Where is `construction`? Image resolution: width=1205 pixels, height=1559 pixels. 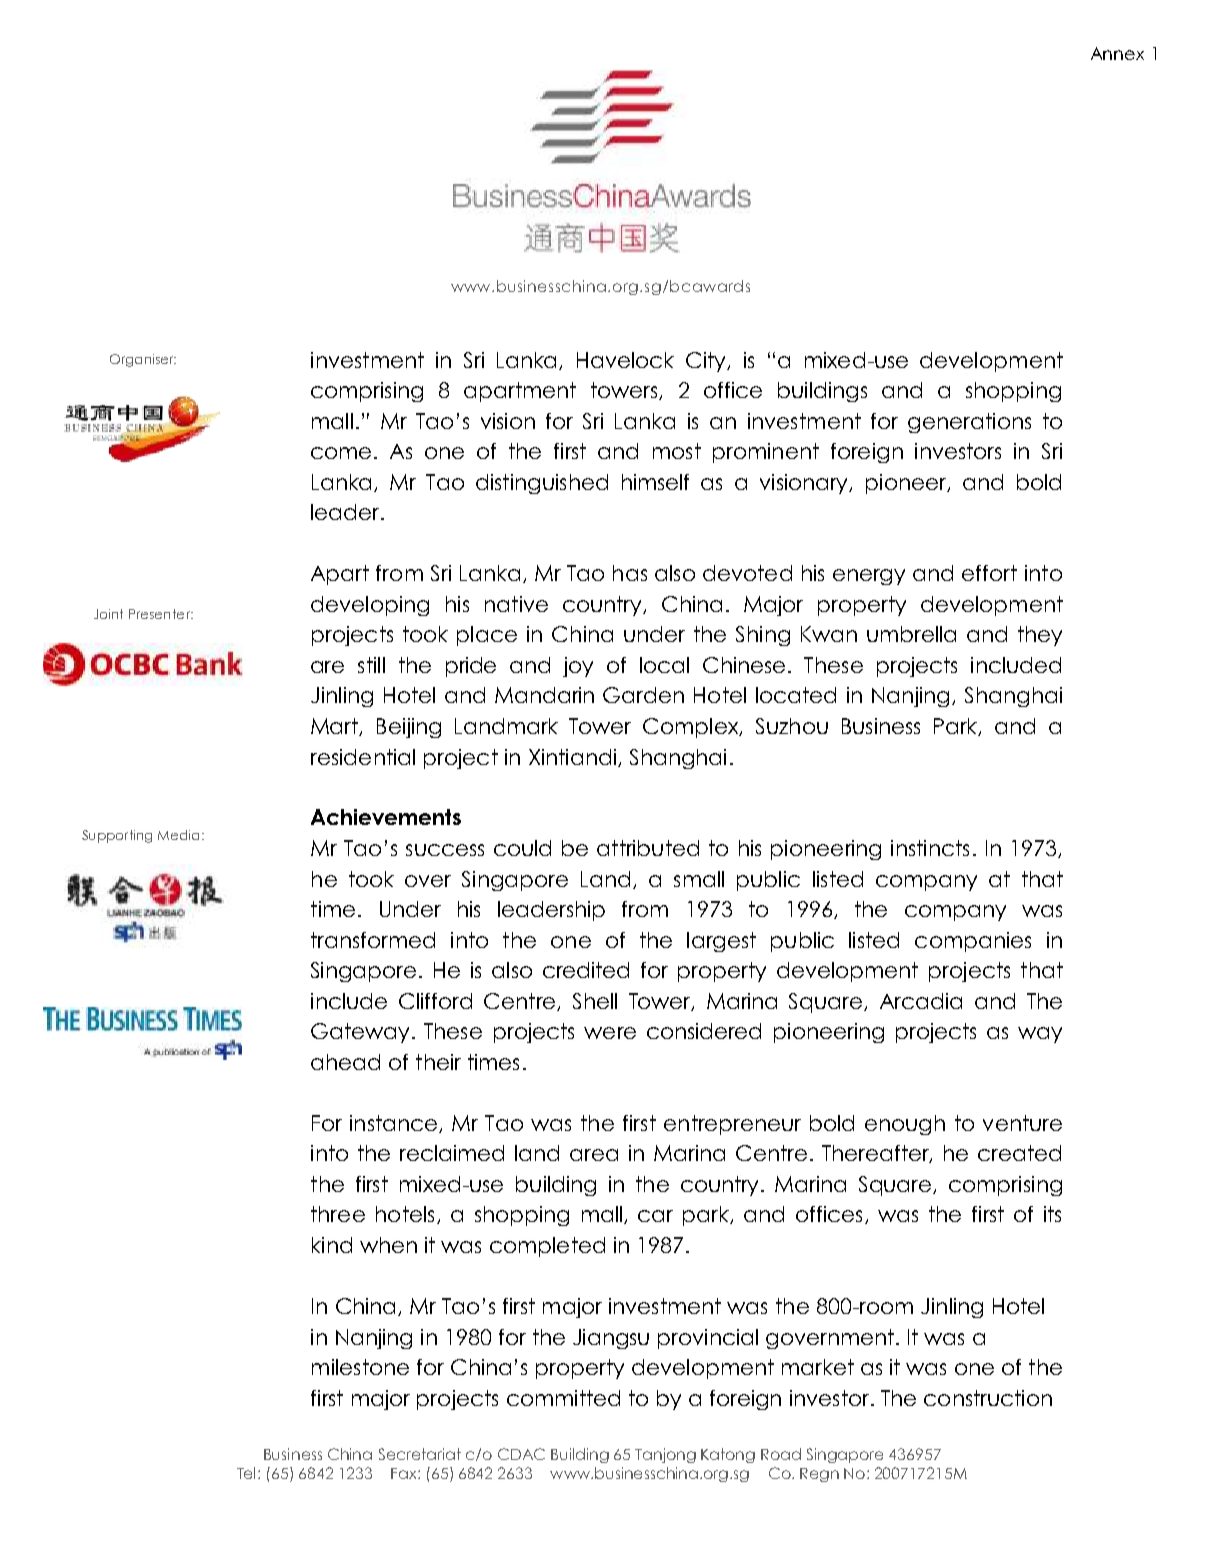
construction is located at coordinates (988, 1398).
